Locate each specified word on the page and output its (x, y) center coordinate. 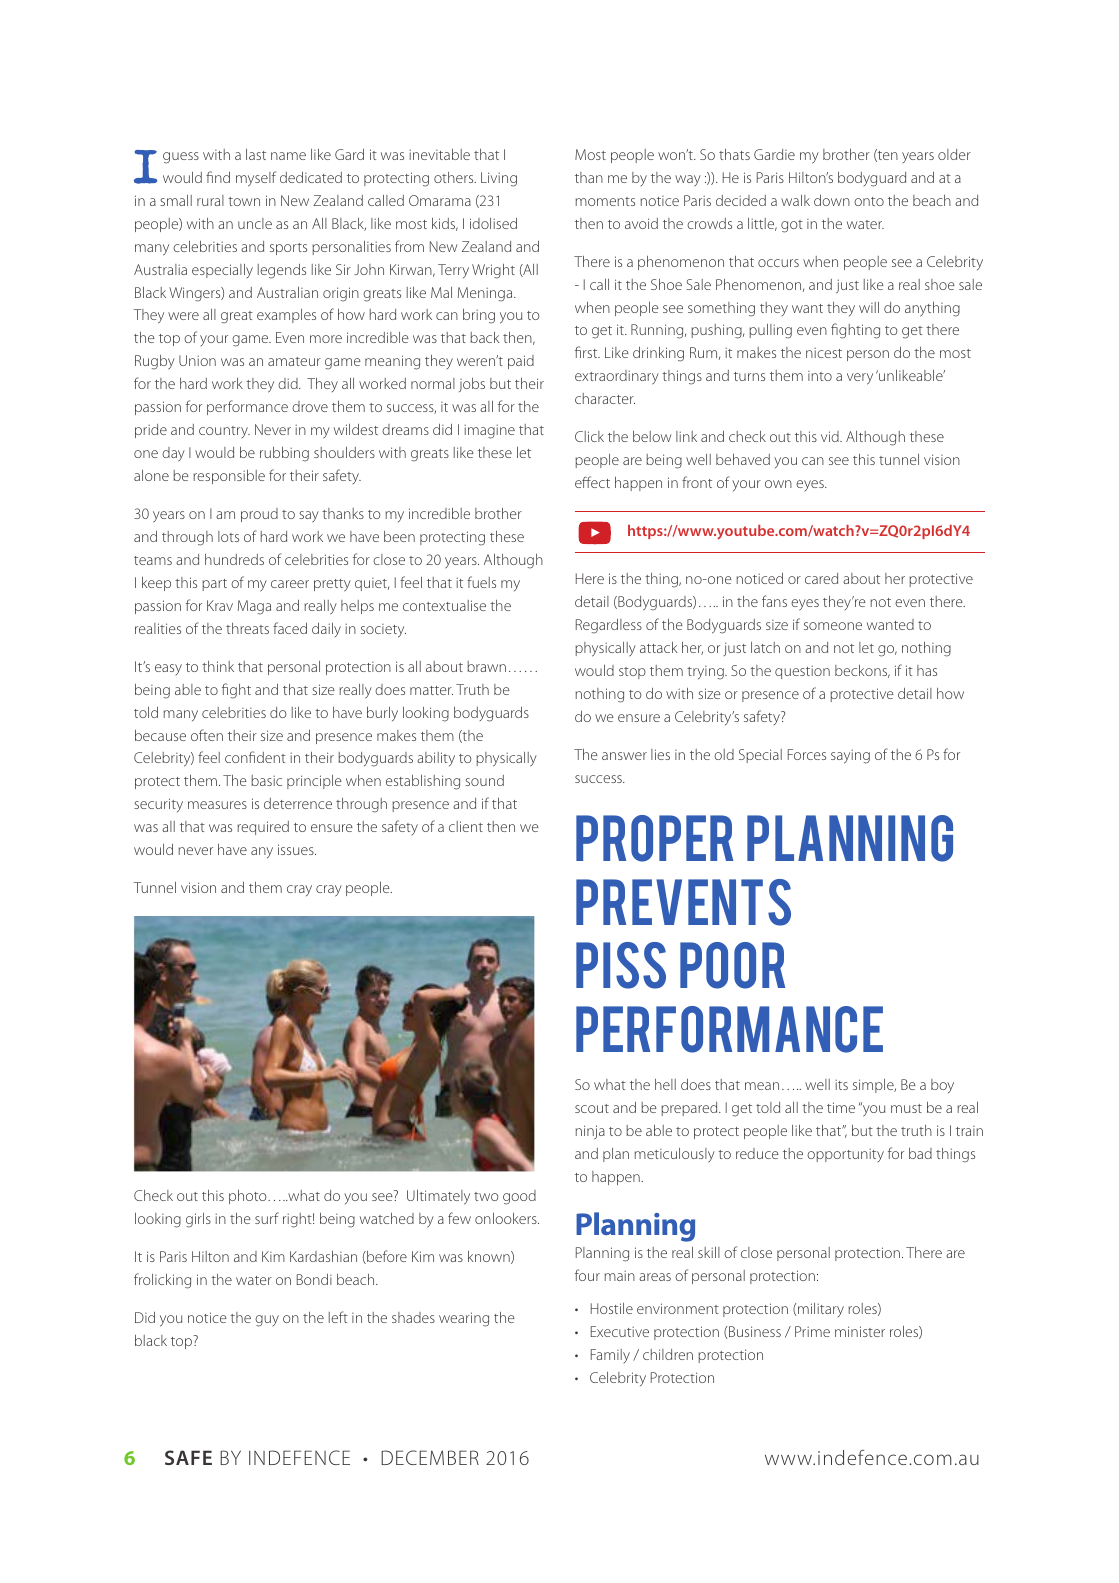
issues (297, 849)
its (841, 1084)
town (244, 201)
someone (833, 626)
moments (605, 201)
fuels (481, 582)
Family (610, 1356)
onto (869, 201)
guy (267, 1321)
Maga (254, 607)
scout (592, 1108)
